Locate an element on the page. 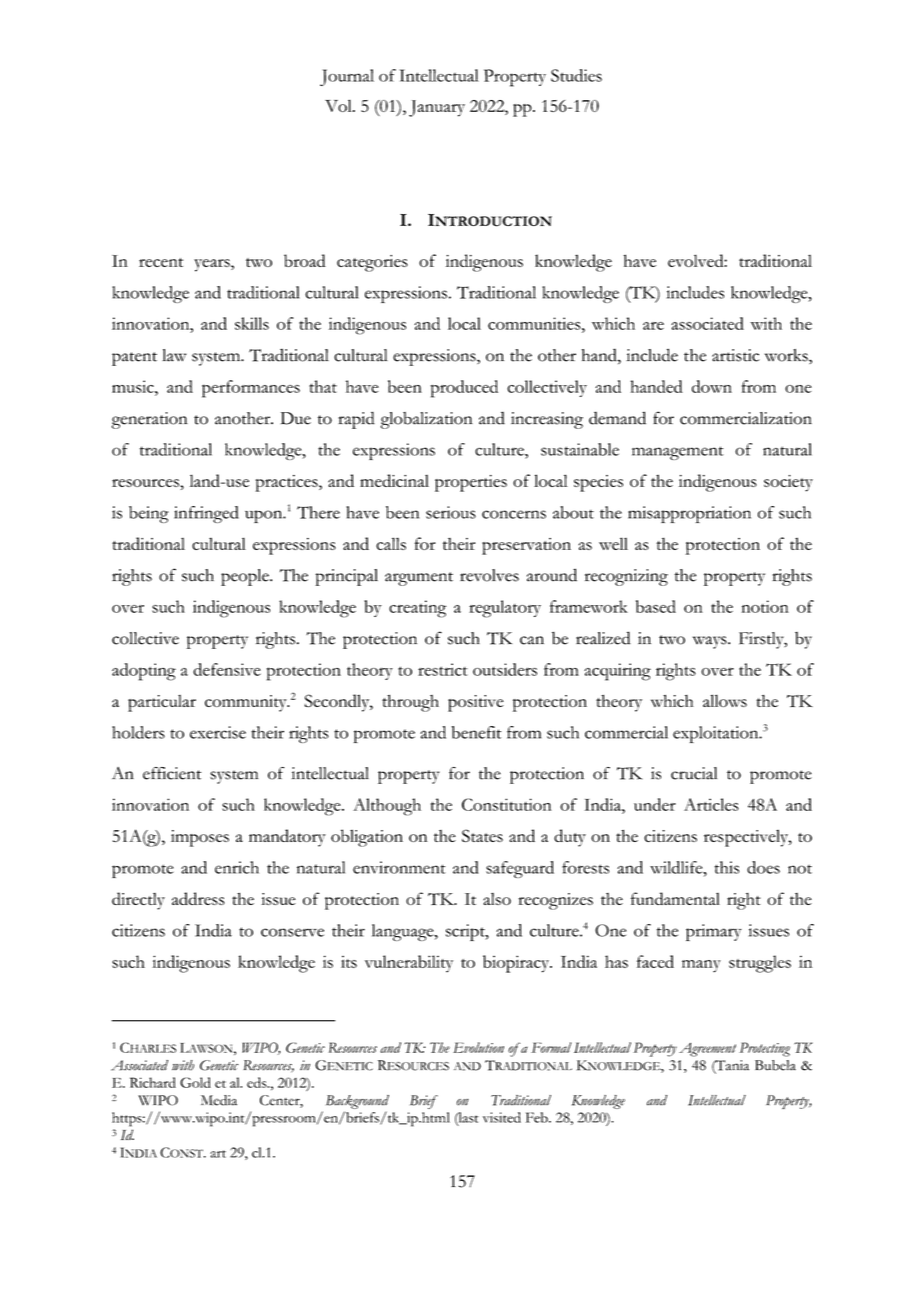 The height and width of the image is (1307, 924). based is located at coordinates (656, 606).
